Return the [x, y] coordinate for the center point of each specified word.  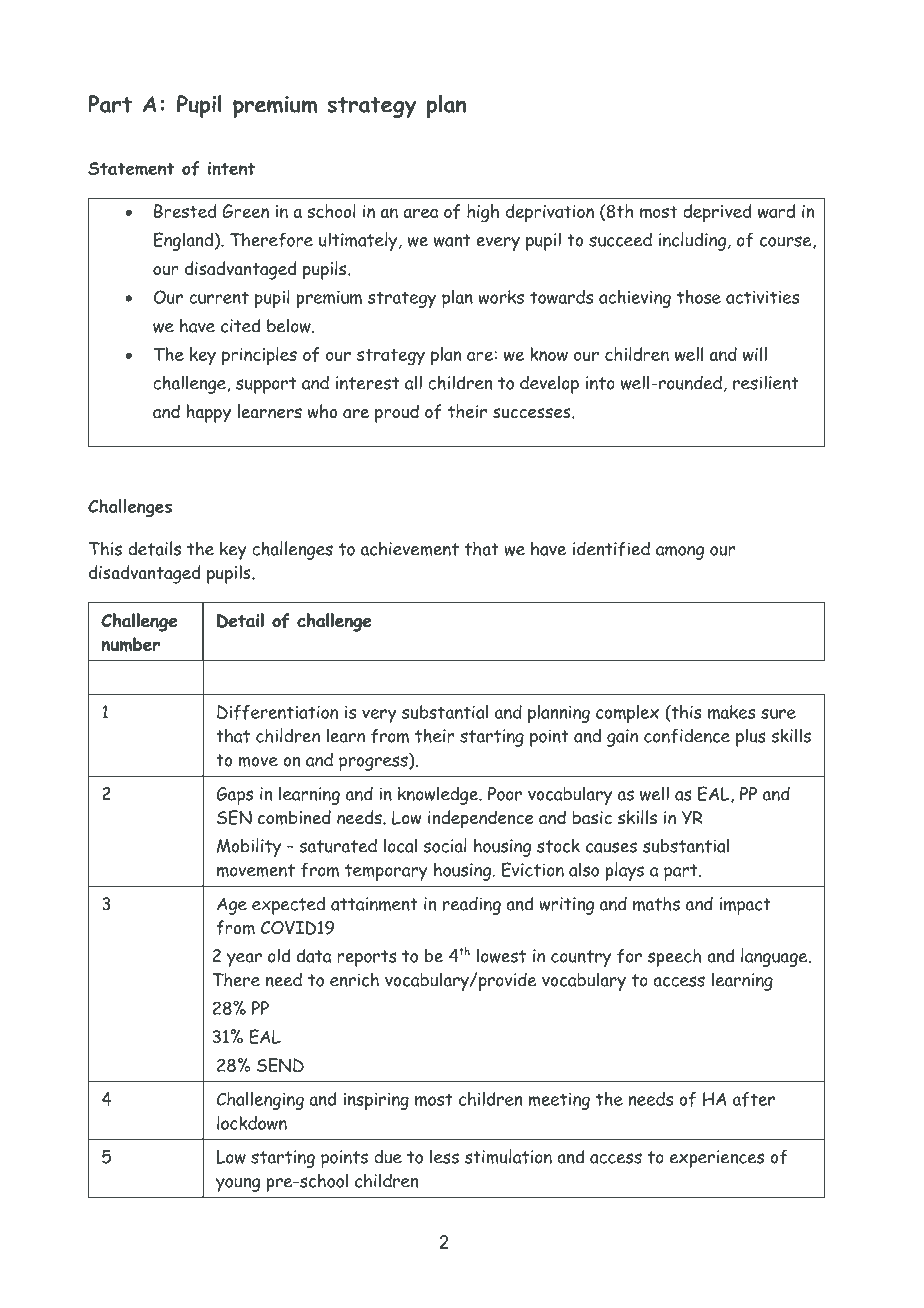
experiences [717, 1159]
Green [245, 211]
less [444, 1156]
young [238, 1185]
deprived [717, 213]
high [483, 213]
